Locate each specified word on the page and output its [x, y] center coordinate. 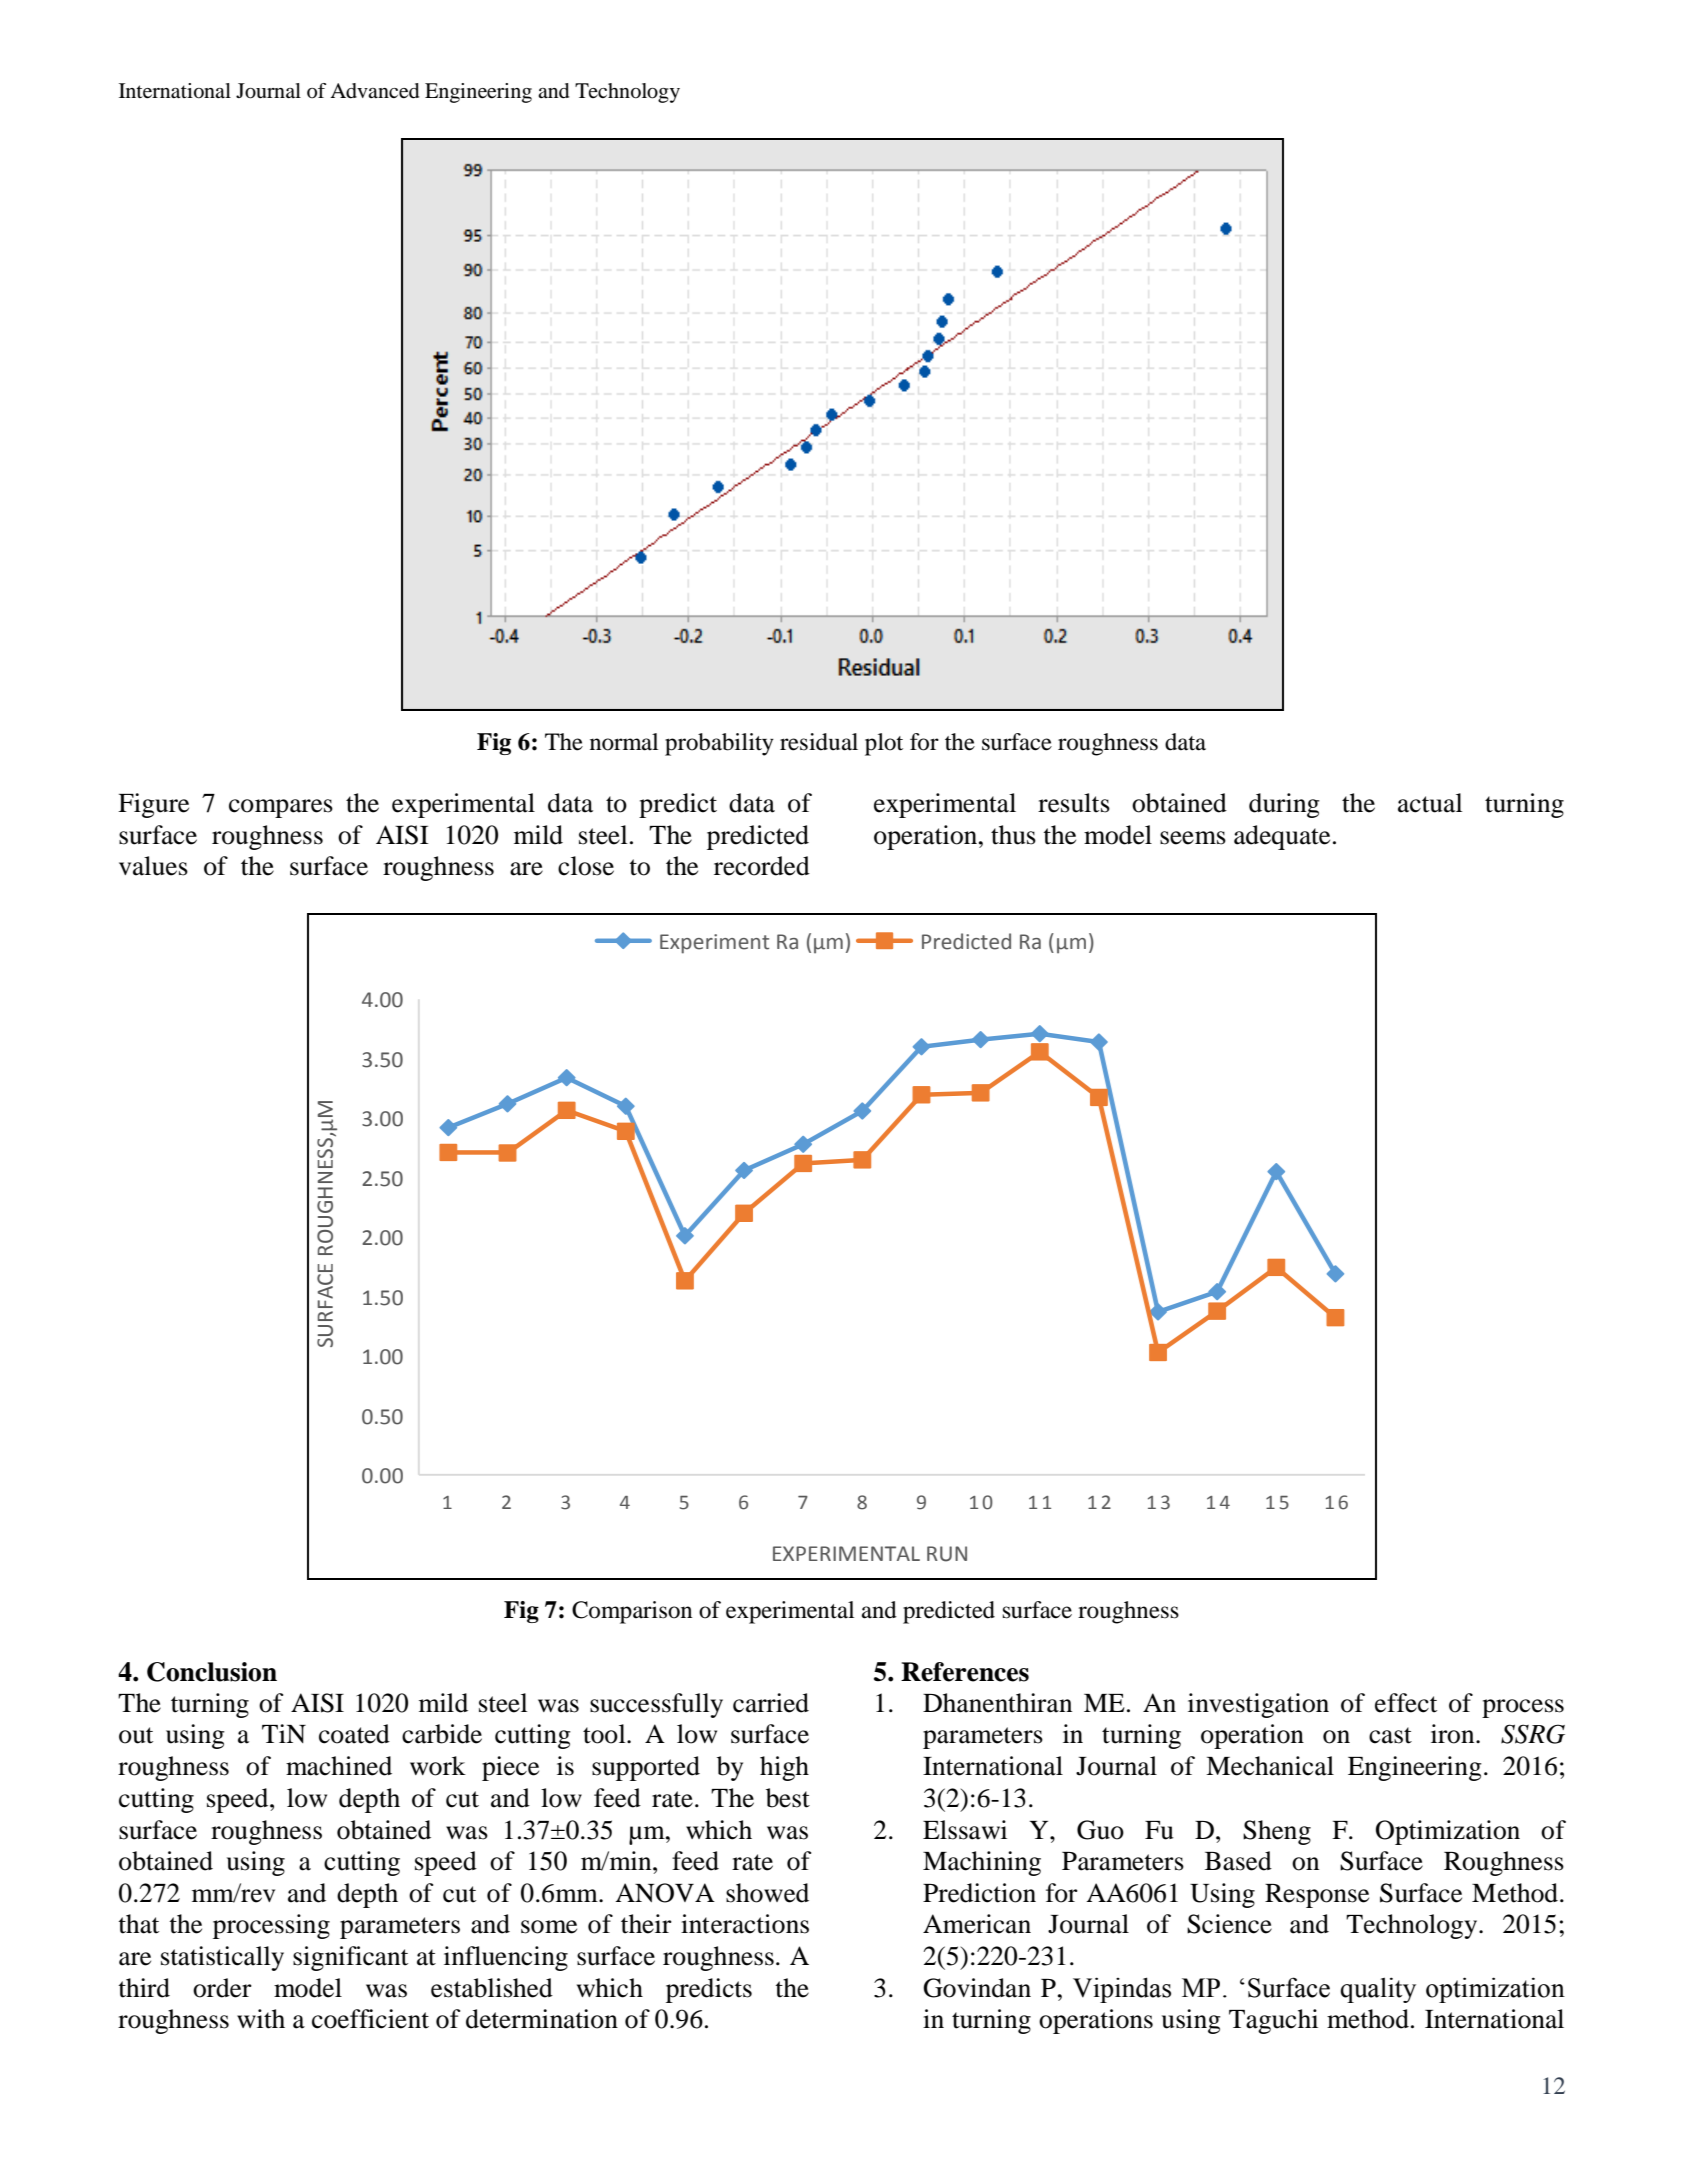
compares [281, 808]
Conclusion [212, 1672]
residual [819, 742]
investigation [1258, 1705]
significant [350, 1958]
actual [1430, 803]
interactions [745, 1924]
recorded [762, 866]
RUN [947, 1554]
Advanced [374, 91]
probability [719, 744]
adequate [1282, 837]
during [1284, 805]
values [153, 866]
